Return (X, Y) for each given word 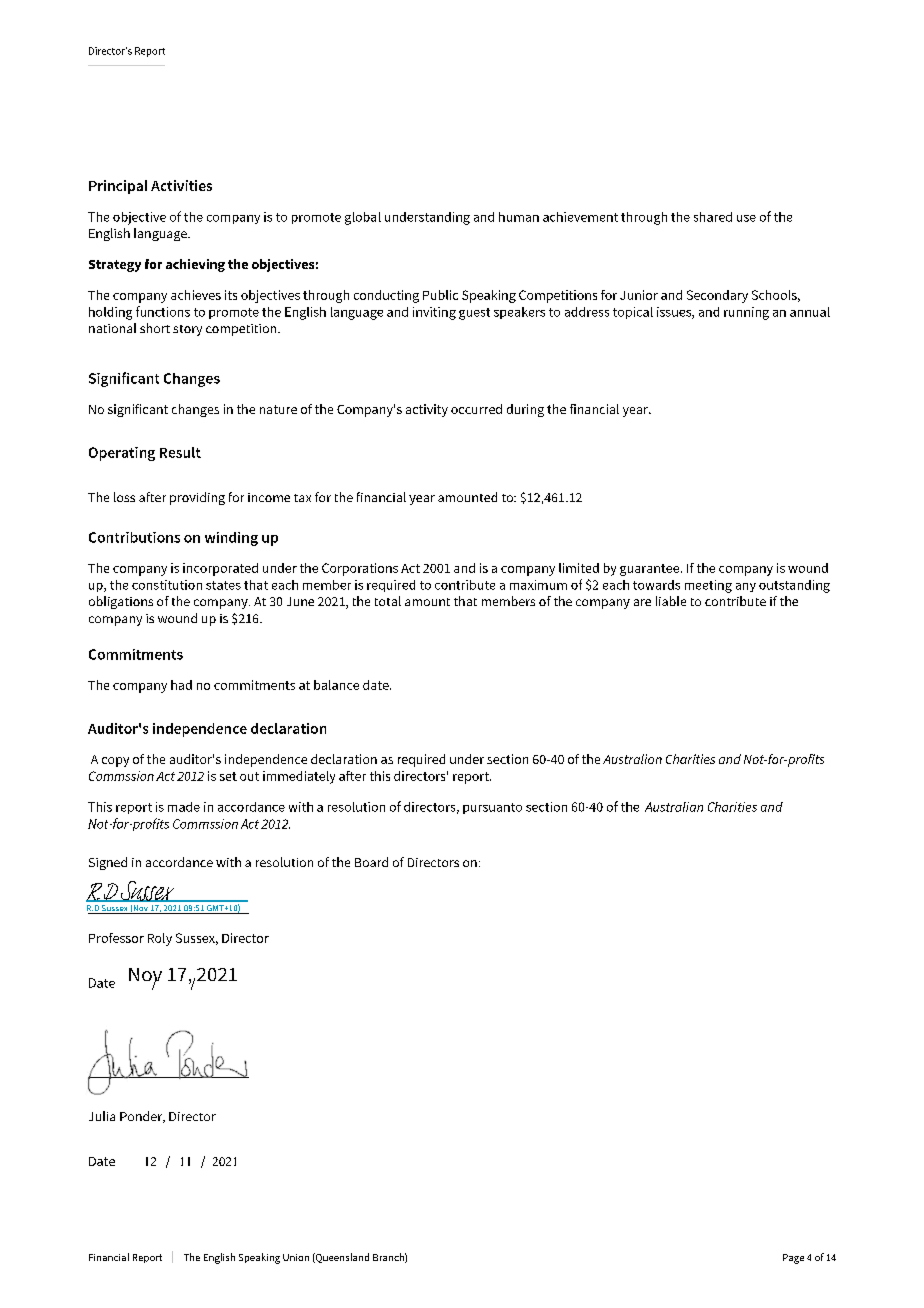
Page (793, 1259)
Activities (181, 185)
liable (671, 601)
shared (713, 217)
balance (336, 685)
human (519, 217)
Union (296, 1257)
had (181, 685)
